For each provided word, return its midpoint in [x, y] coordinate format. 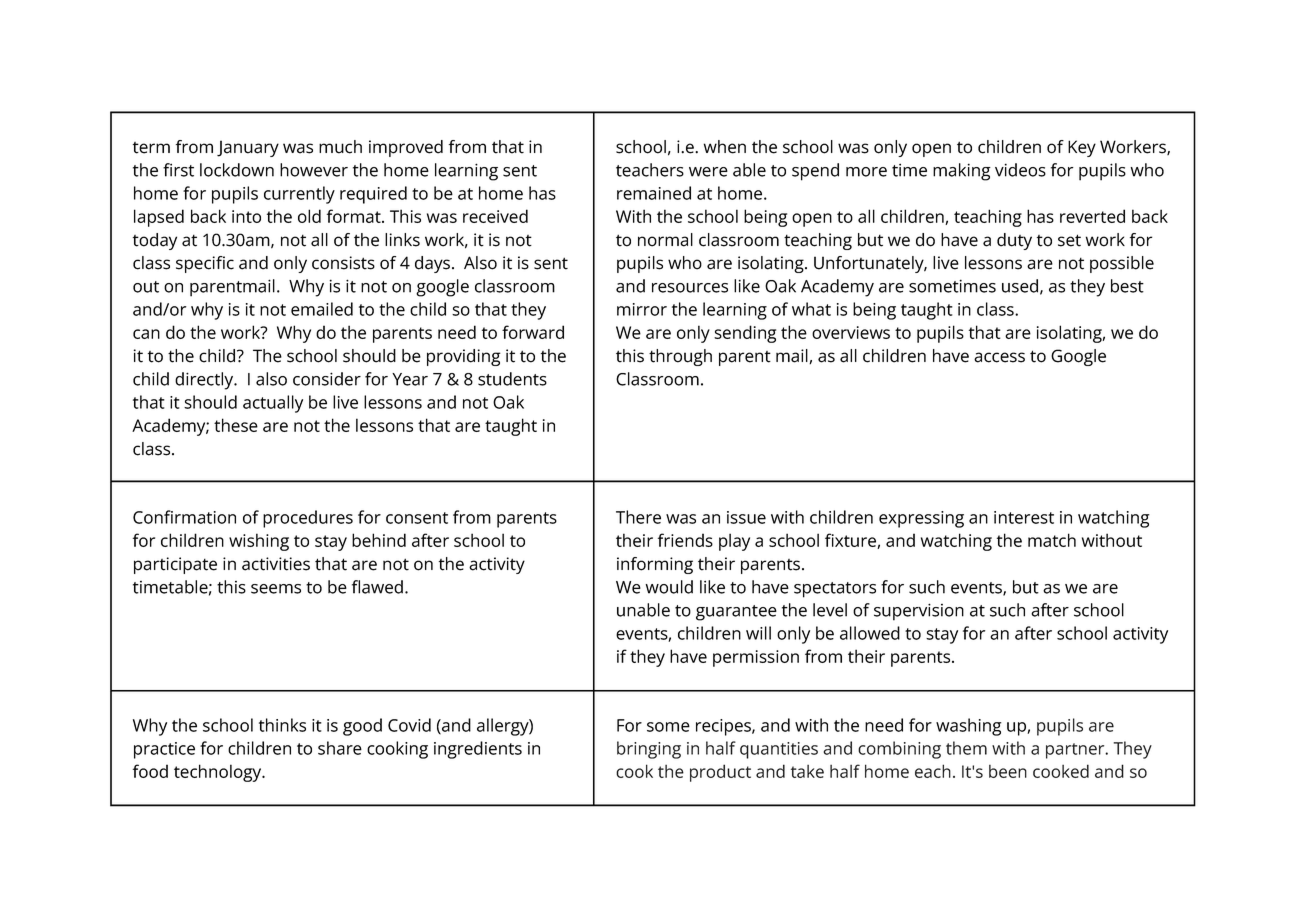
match [1052, 540]
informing [655, 565]
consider [327, 379]
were [708, 172]
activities [276, 564]
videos [1020, 170]
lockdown [237, 170]
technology [219, 773]
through [680, 357]
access [999, 357]
